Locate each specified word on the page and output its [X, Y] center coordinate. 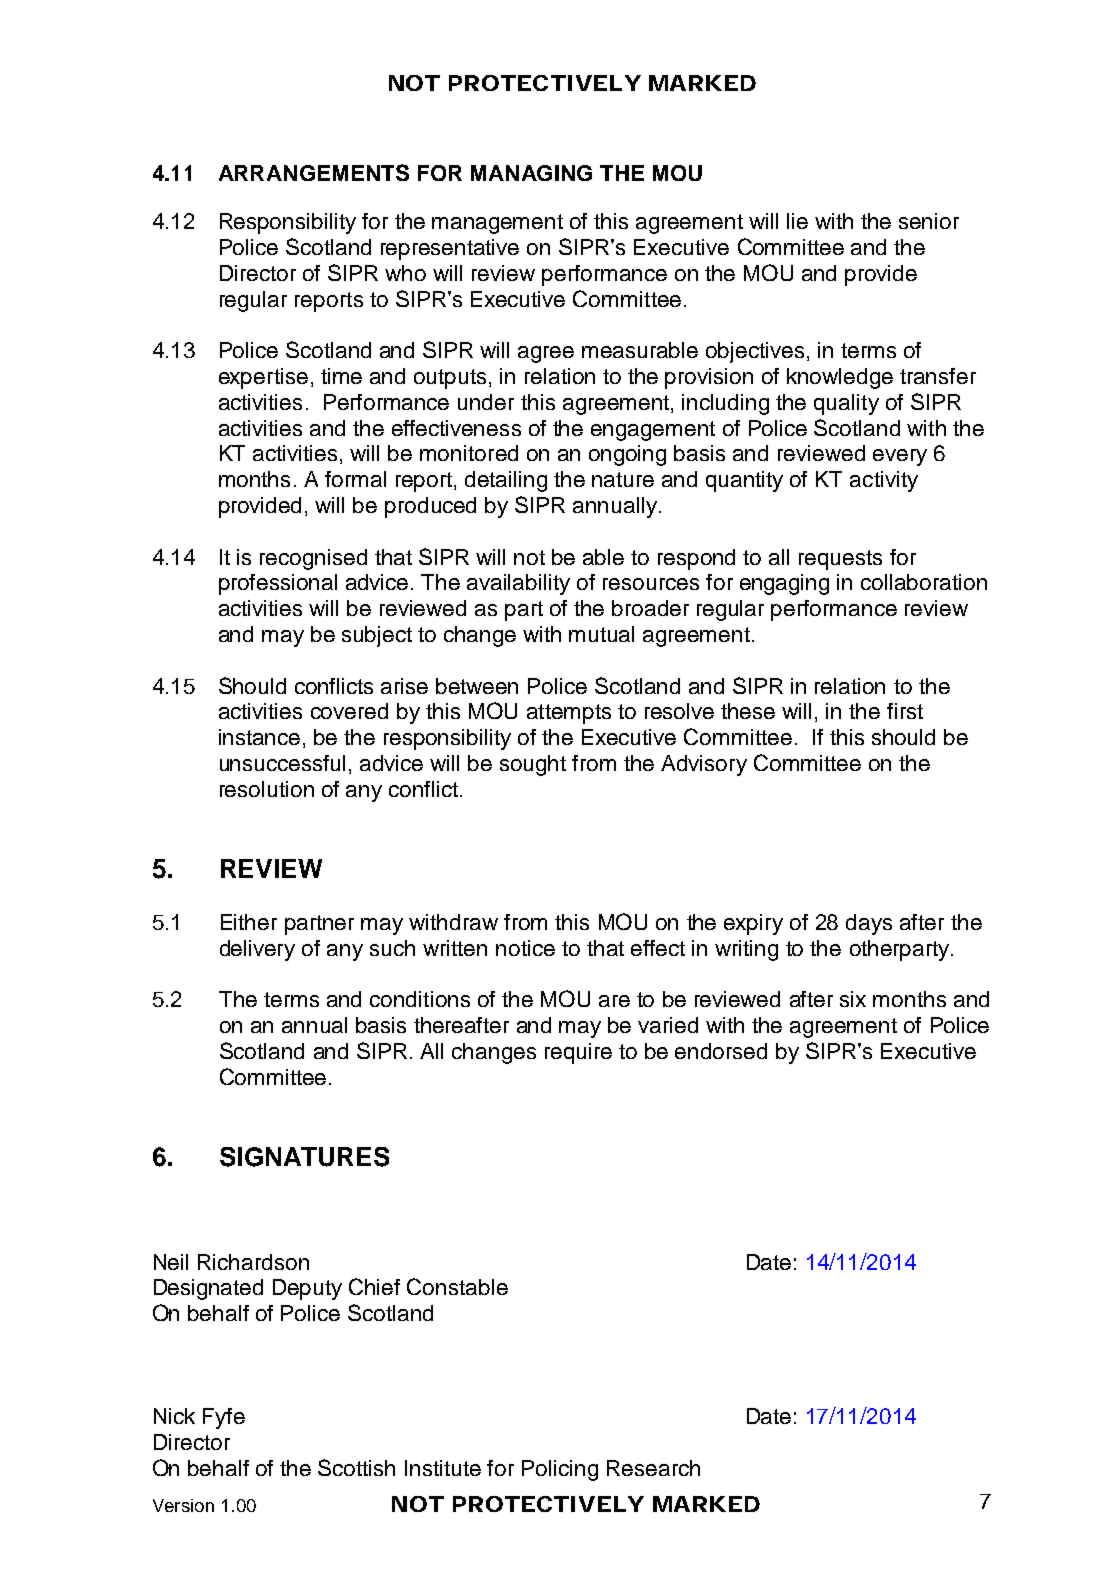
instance [259, 737]
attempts [569, 714]
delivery [257, 950]
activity [884, 481]
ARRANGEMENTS [314, 172]
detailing [506, 481]
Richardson [253, 1262]
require [578, 1053]
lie [797, 221]
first [905, 711]
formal [355, 479]
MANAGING [531, 173]
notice [525, 948]
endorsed [721, 1051]
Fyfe [224, 1418]
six [853, 999]
